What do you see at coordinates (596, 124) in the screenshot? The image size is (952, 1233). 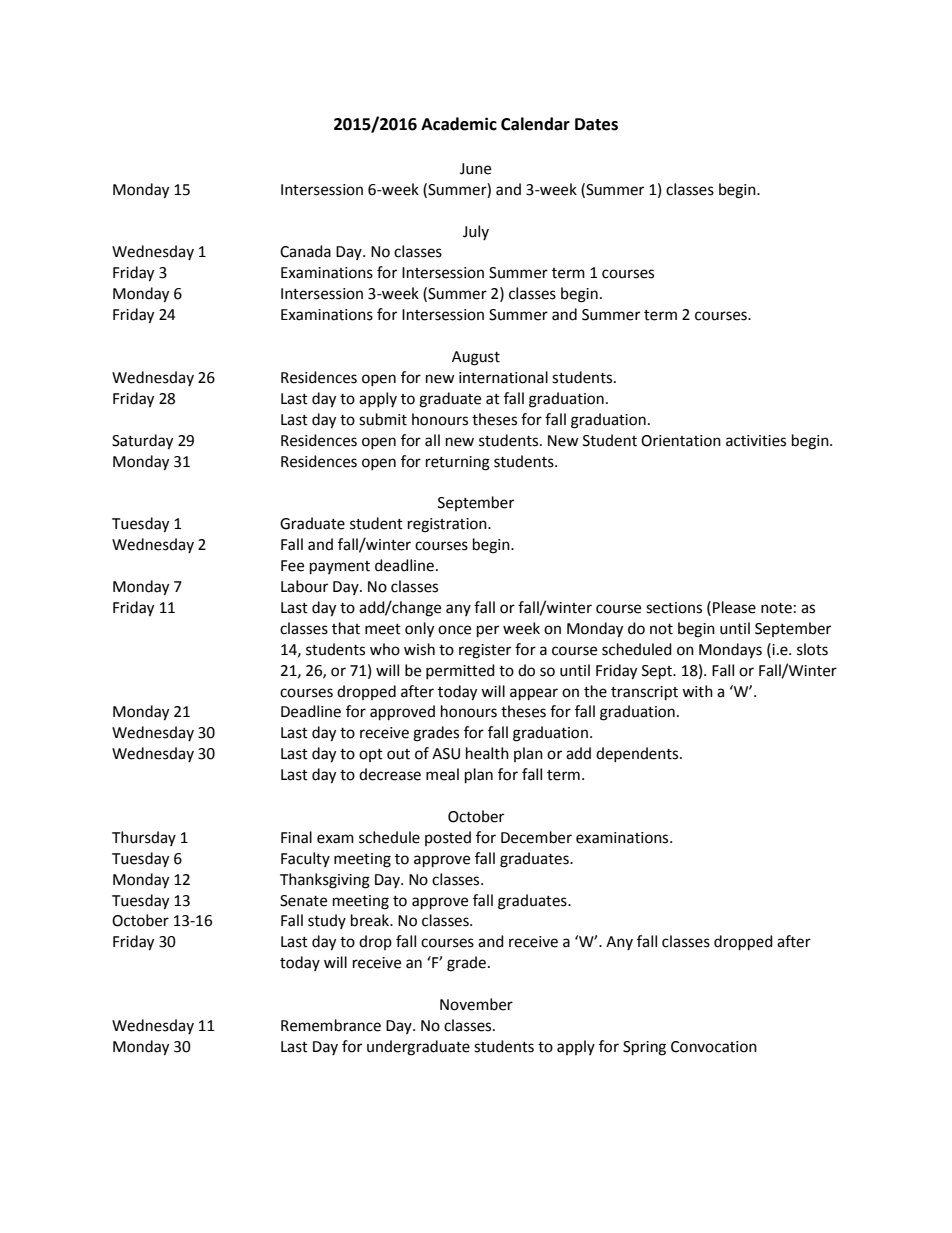 I see `Dates` at bounding box center [596, 124].
